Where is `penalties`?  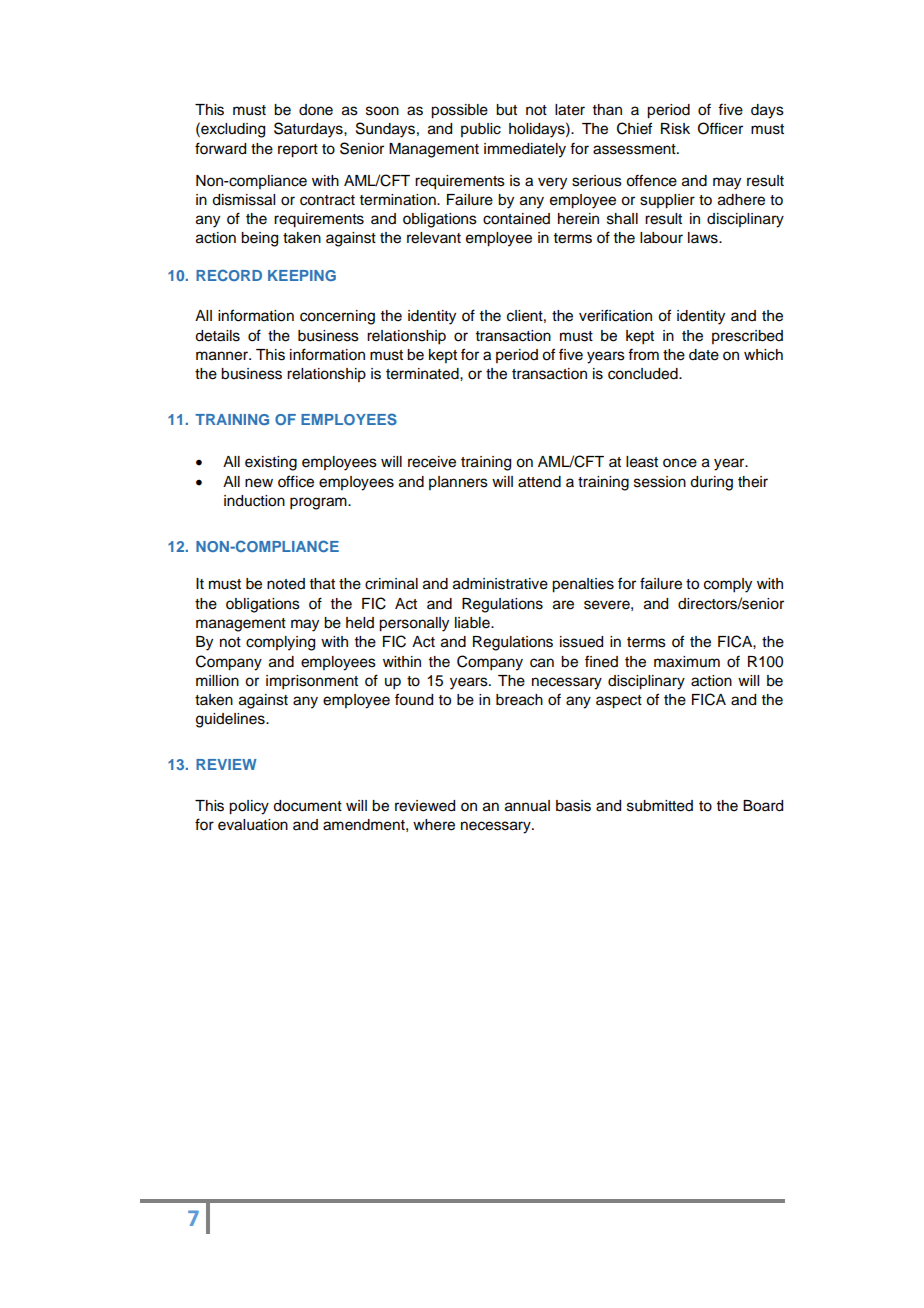
penalties is located at coordinates (583, 585).
